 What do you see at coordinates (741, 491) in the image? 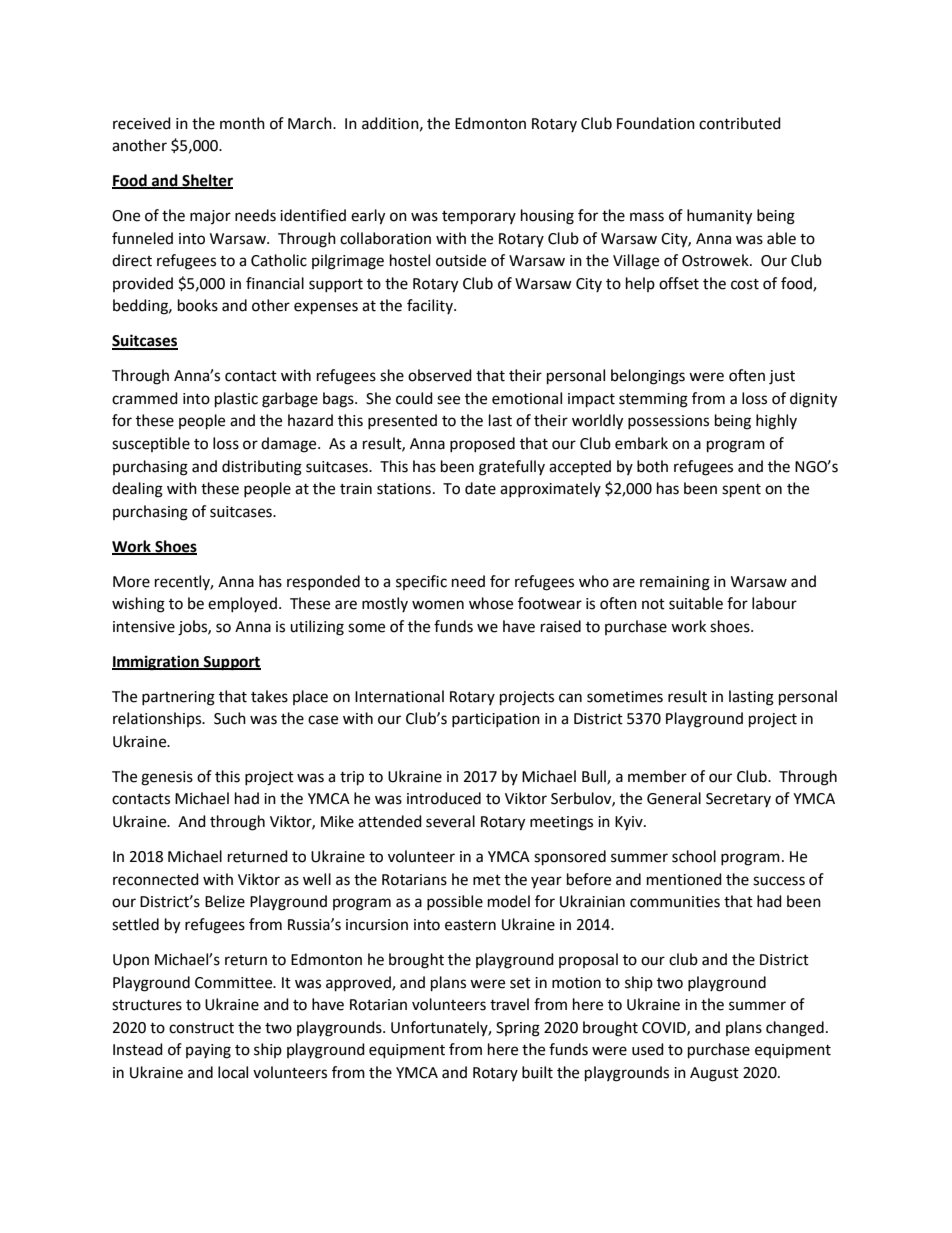
I see `spent` at bounding box center [741, 491].
